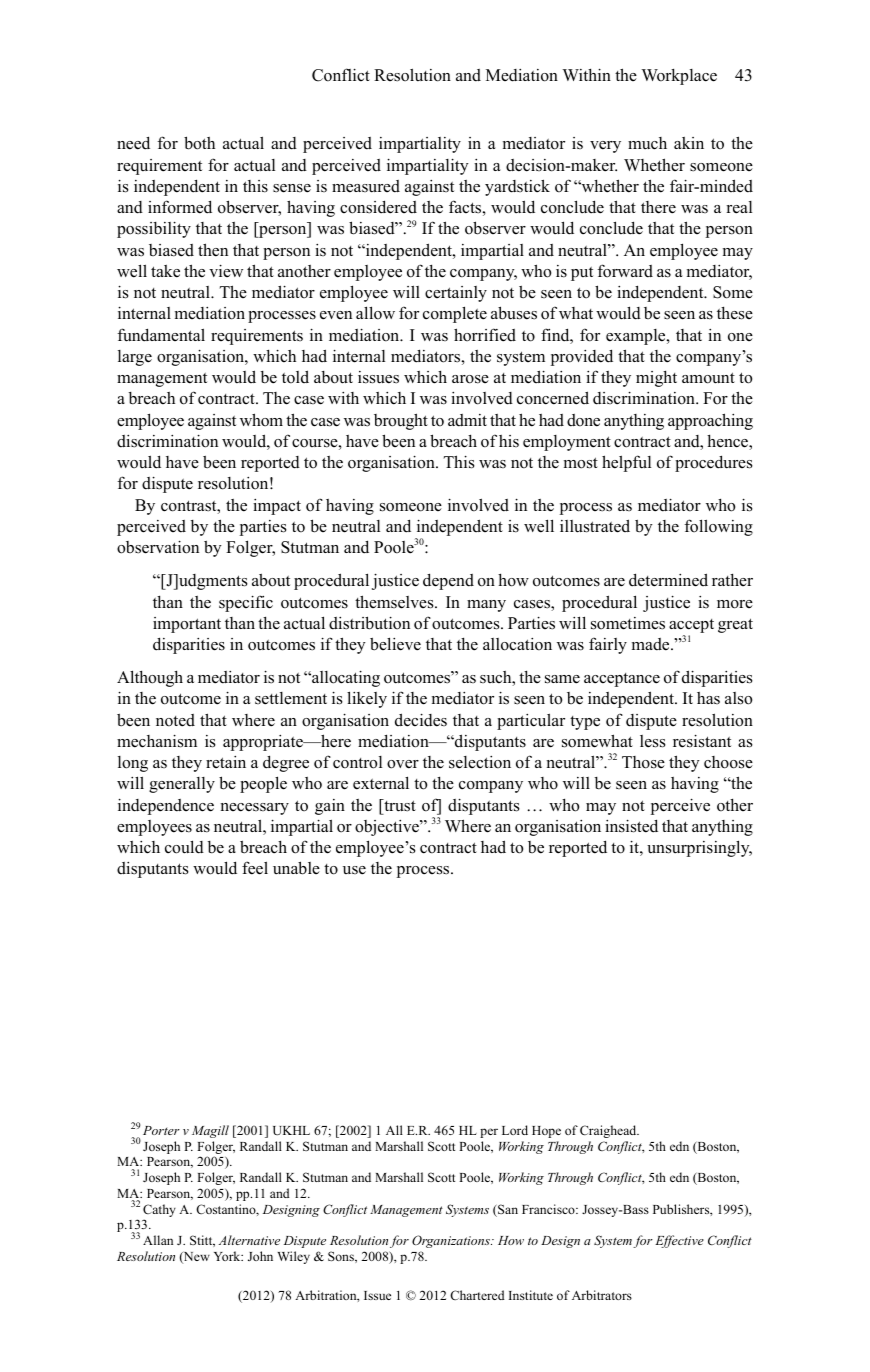 The image size is (870, 1372). Describe the element at coordinates (452, 1241) in the screenshot. I see `Organizations` at that location.
